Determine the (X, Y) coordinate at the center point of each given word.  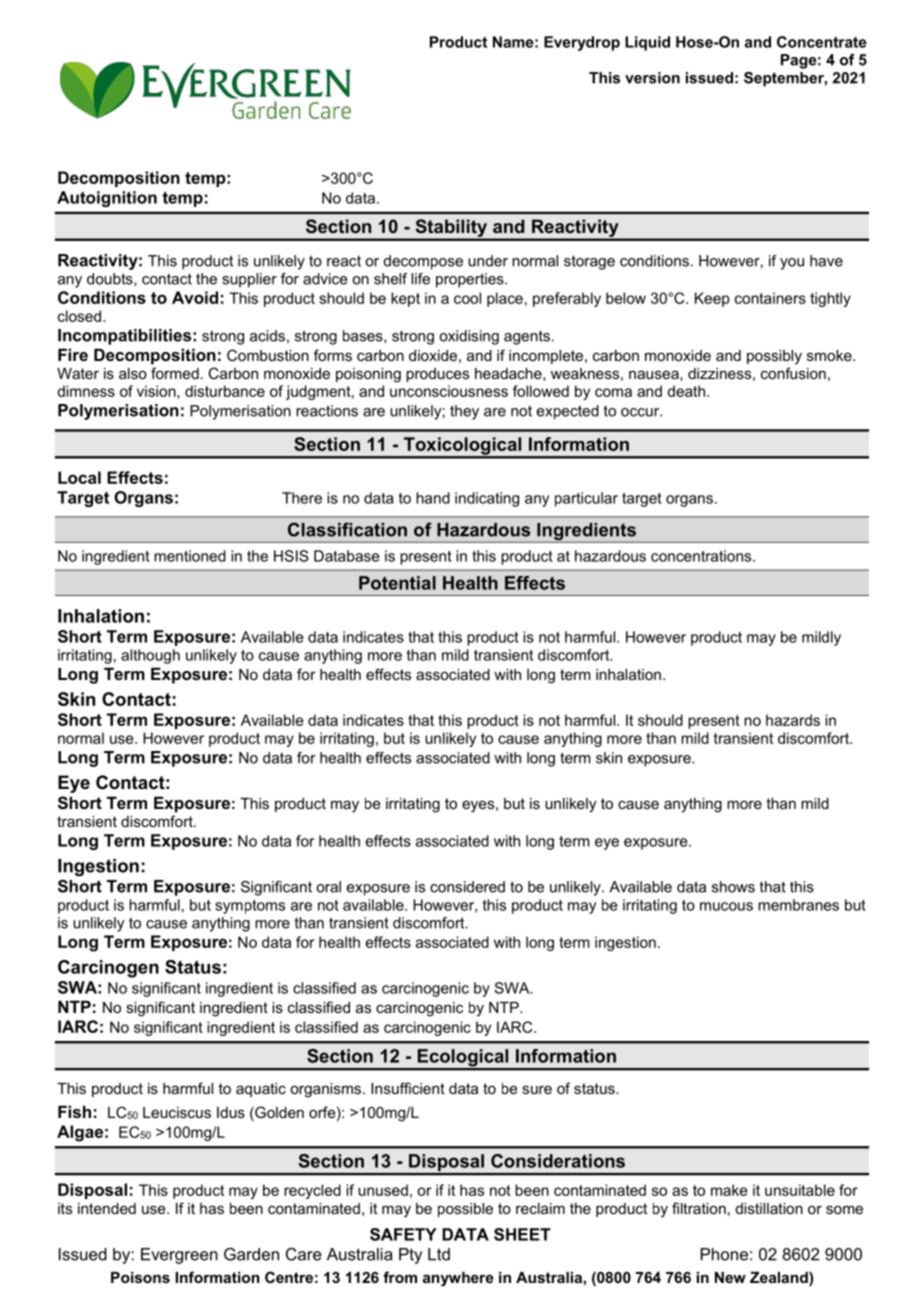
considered (467, 887)
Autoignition (107, 199)
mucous (726, 906)
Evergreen (179, 1256)
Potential (397, 583)
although (150, 656)
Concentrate (822, 42)
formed (175, 373)
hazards (793, 720)
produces (437, 375)
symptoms (250, 907)
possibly (774, 357)
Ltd (439, 1254)
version (652, 78)
